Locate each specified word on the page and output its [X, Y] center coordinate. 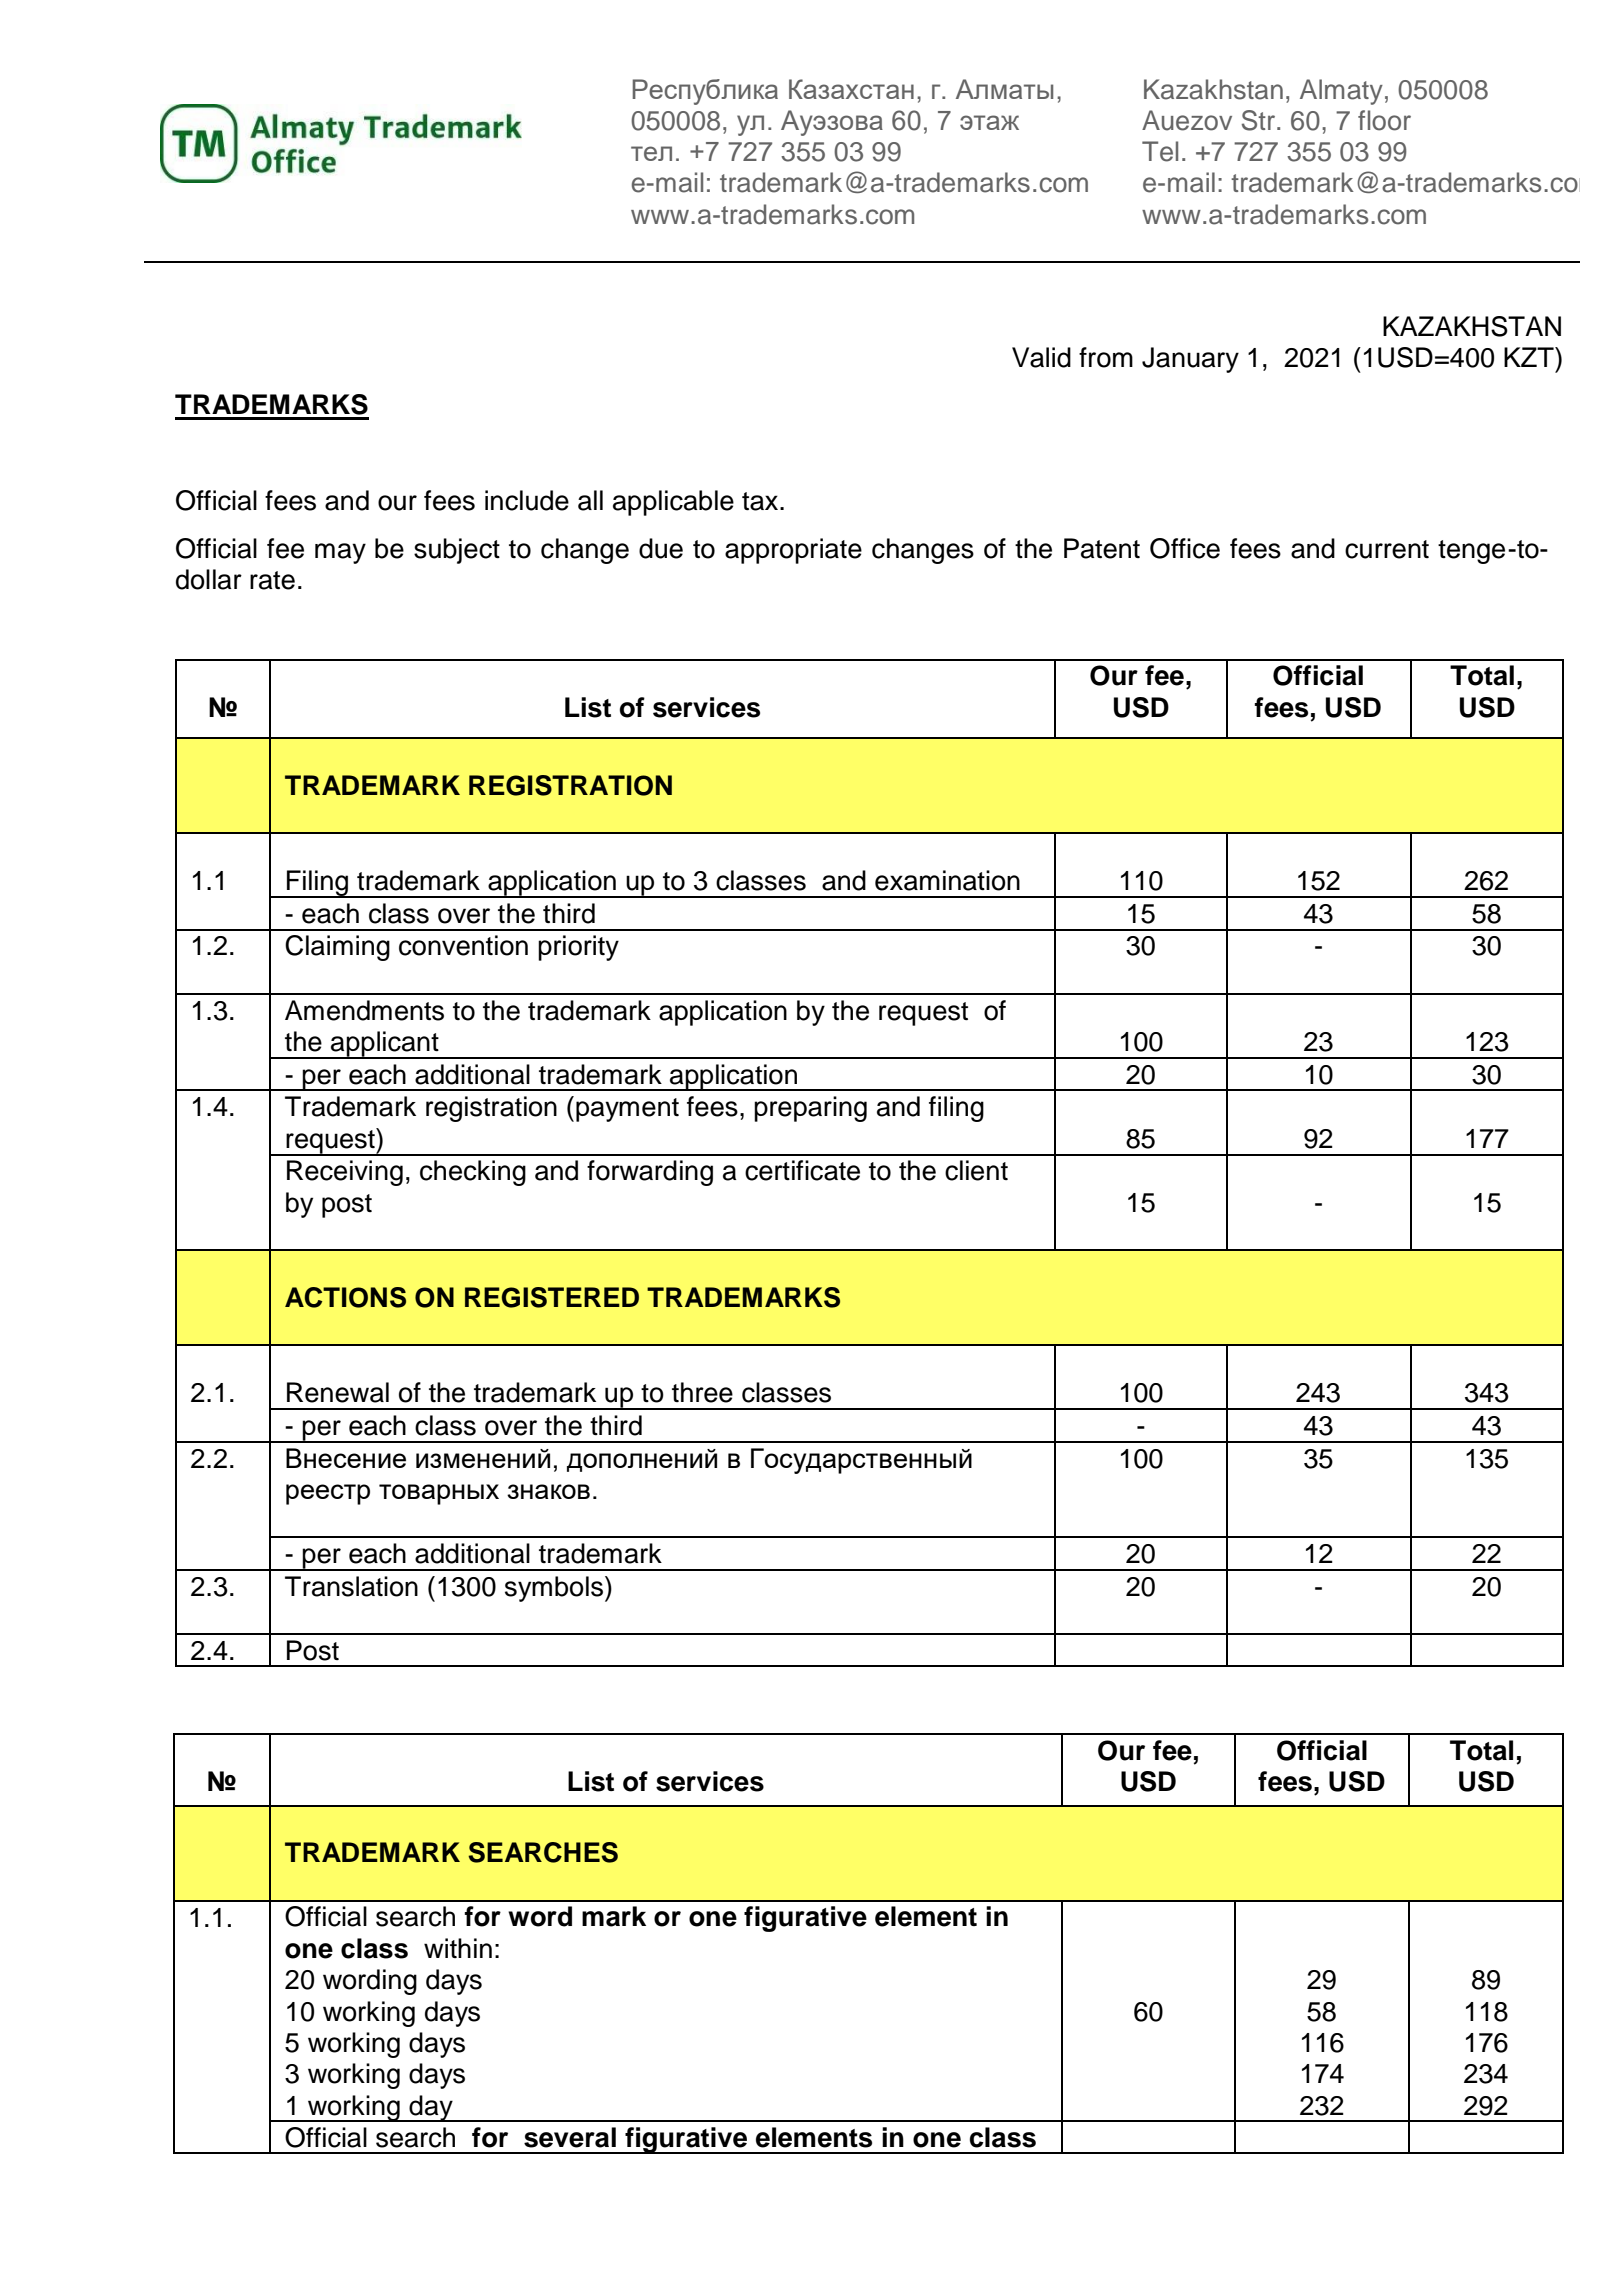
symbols [555, 1589]
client [976, 1170]
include [527, 500]
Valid [1041, 357]
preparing [810, 1109]
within [458, 1948]
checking [473, 1173]
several [570, 2137]
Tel [1160, 151]
